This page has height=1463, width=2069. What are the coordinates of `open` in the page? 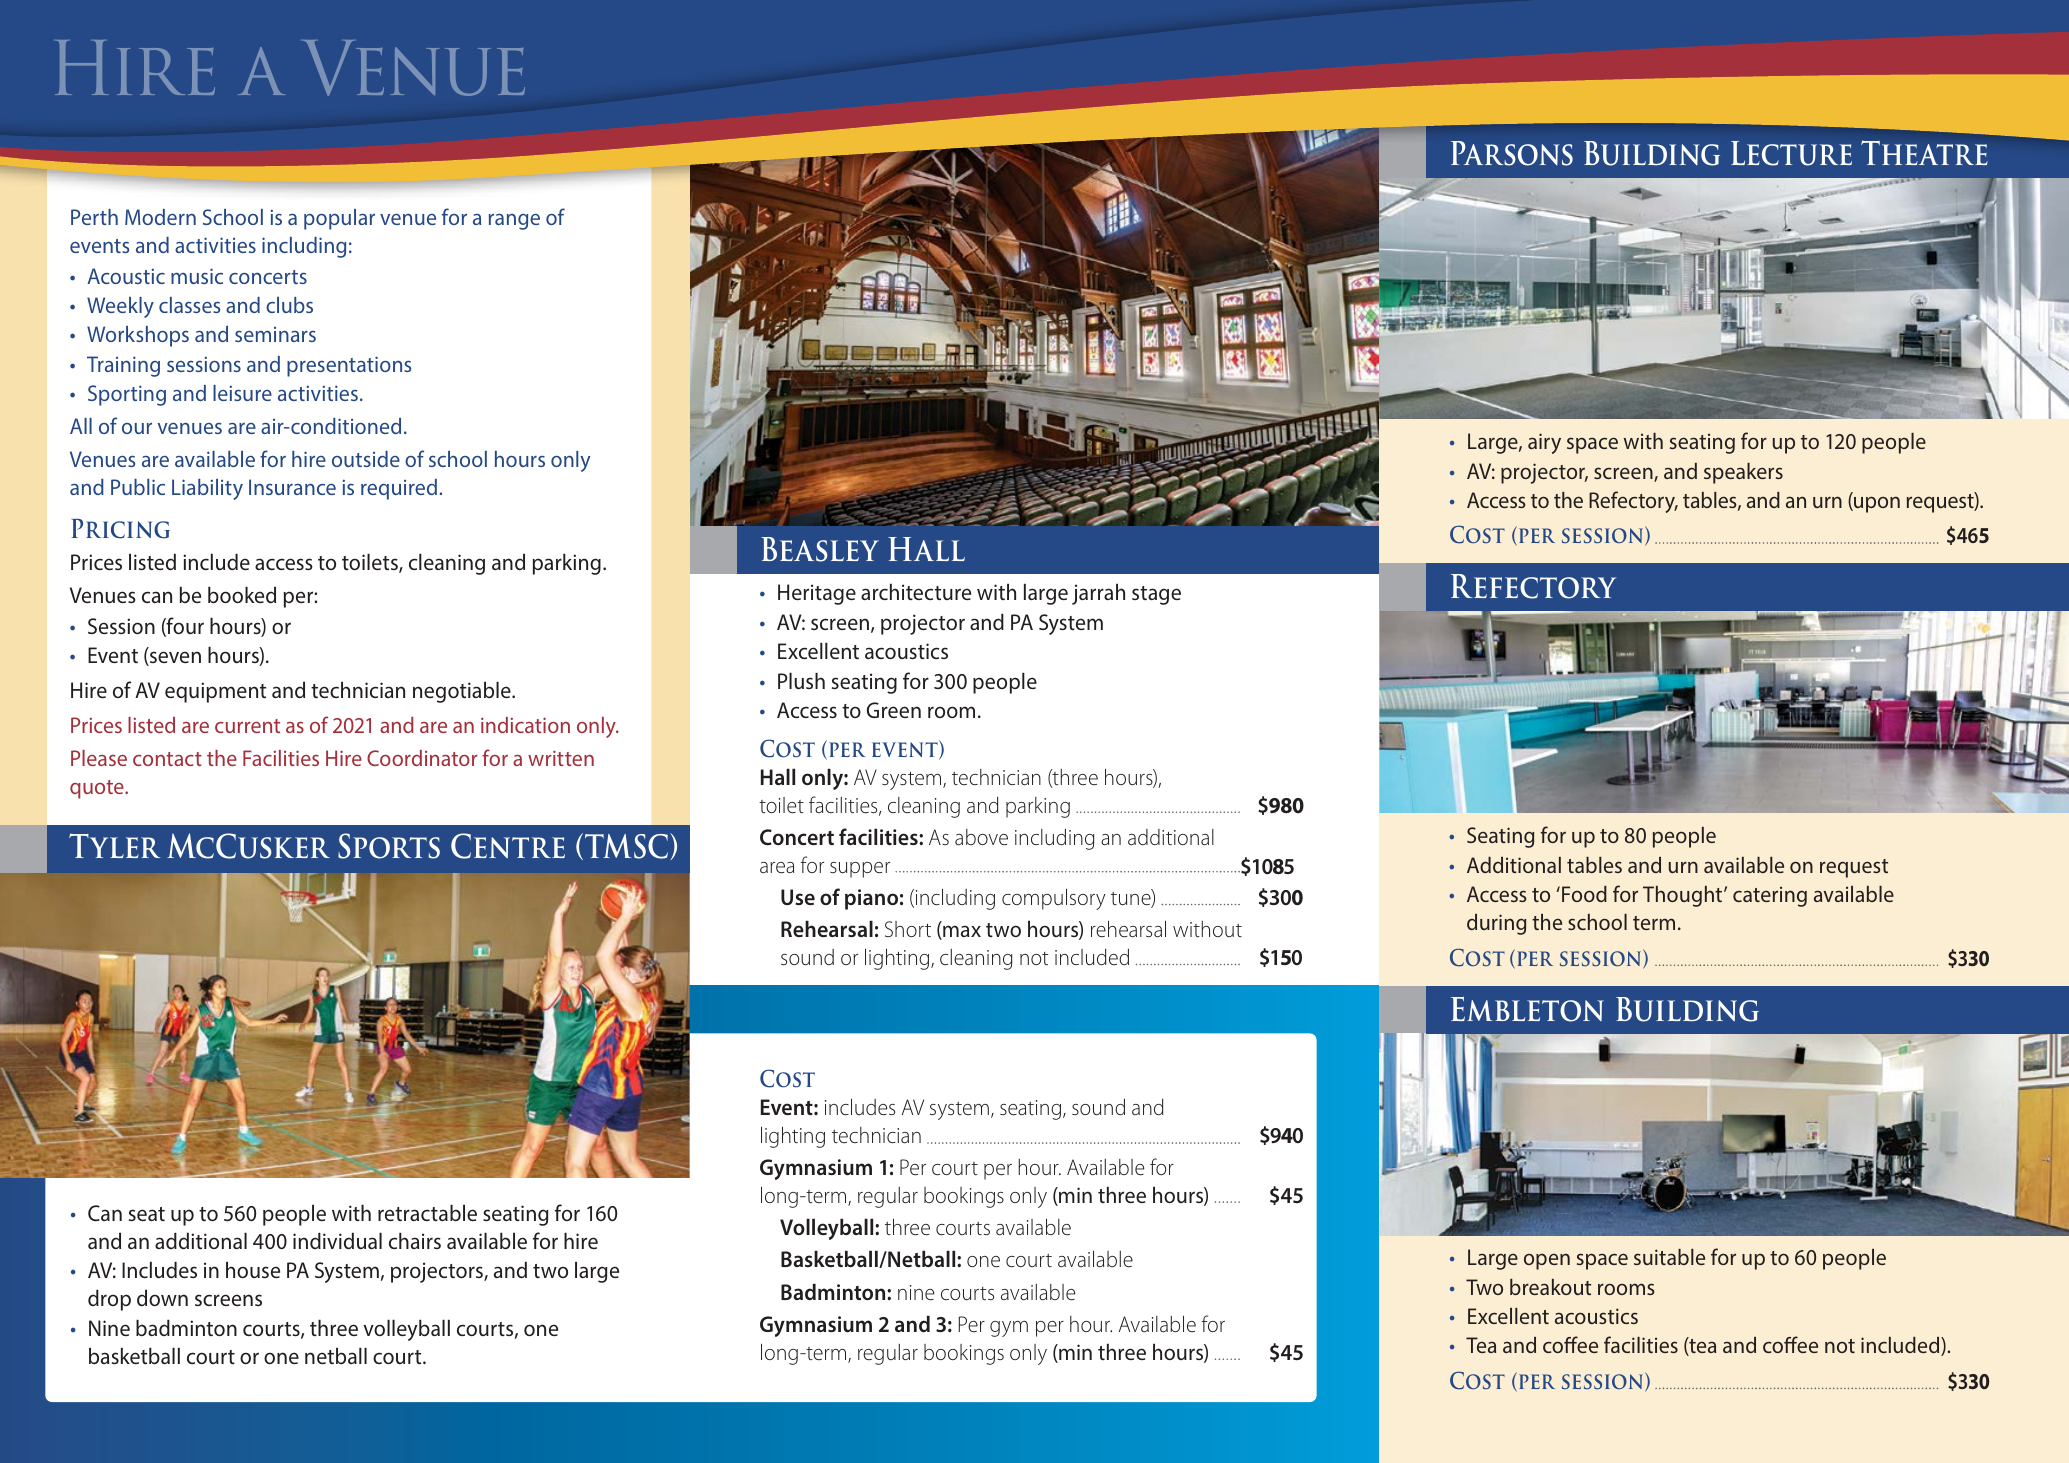 It's located at (1547, 1261).
